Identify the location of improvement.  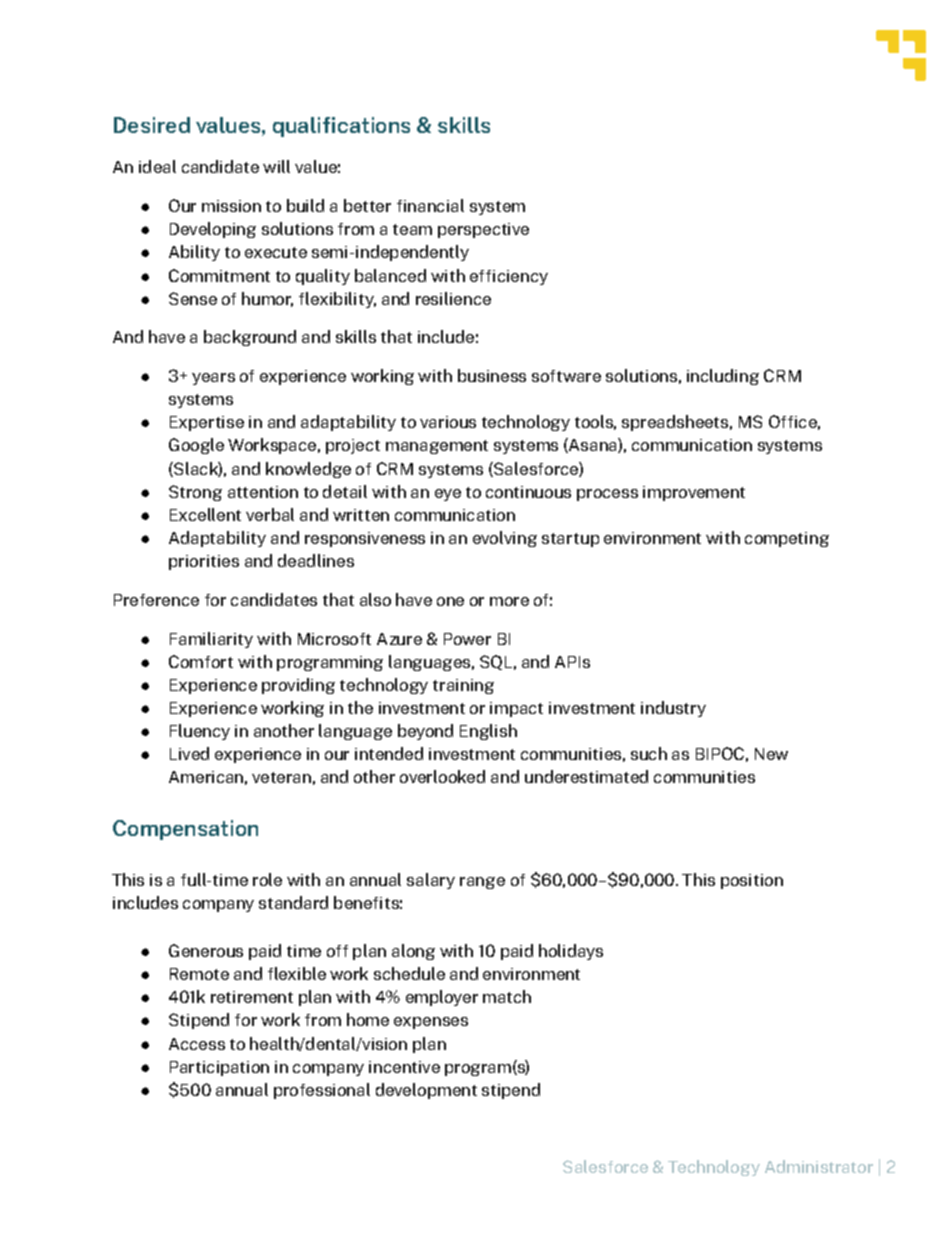
(694, 493).
